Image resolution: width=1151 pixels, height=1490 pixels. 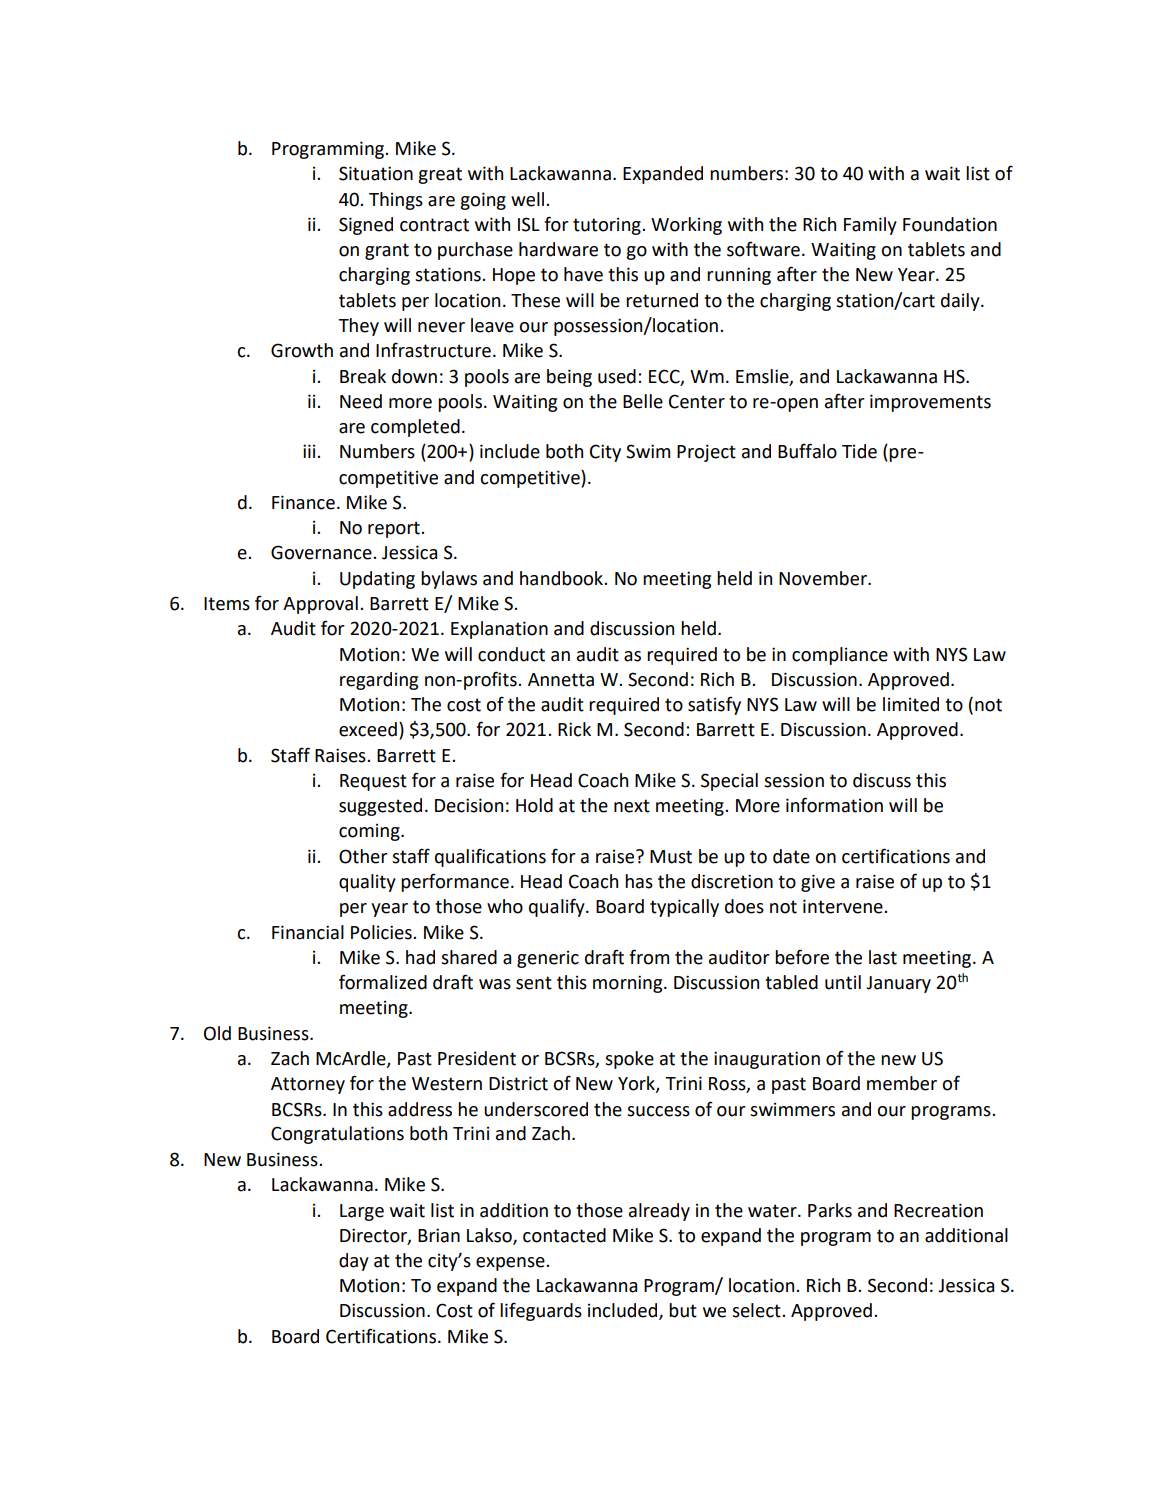 I want to click on qualify, so click(x=558, y=907).
